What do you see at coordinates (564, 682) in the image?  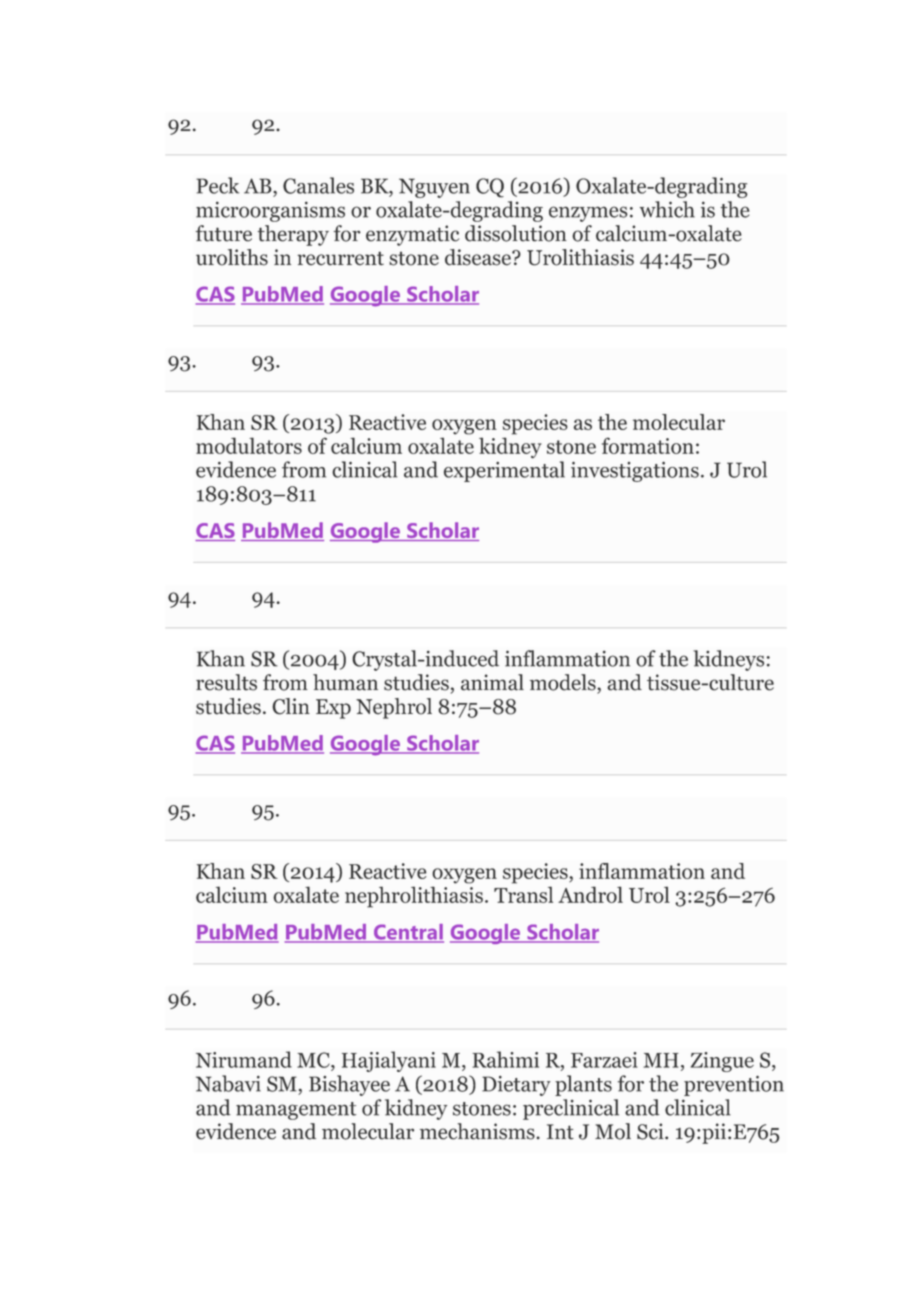 I see `models` at bounding box center [564, 682].
